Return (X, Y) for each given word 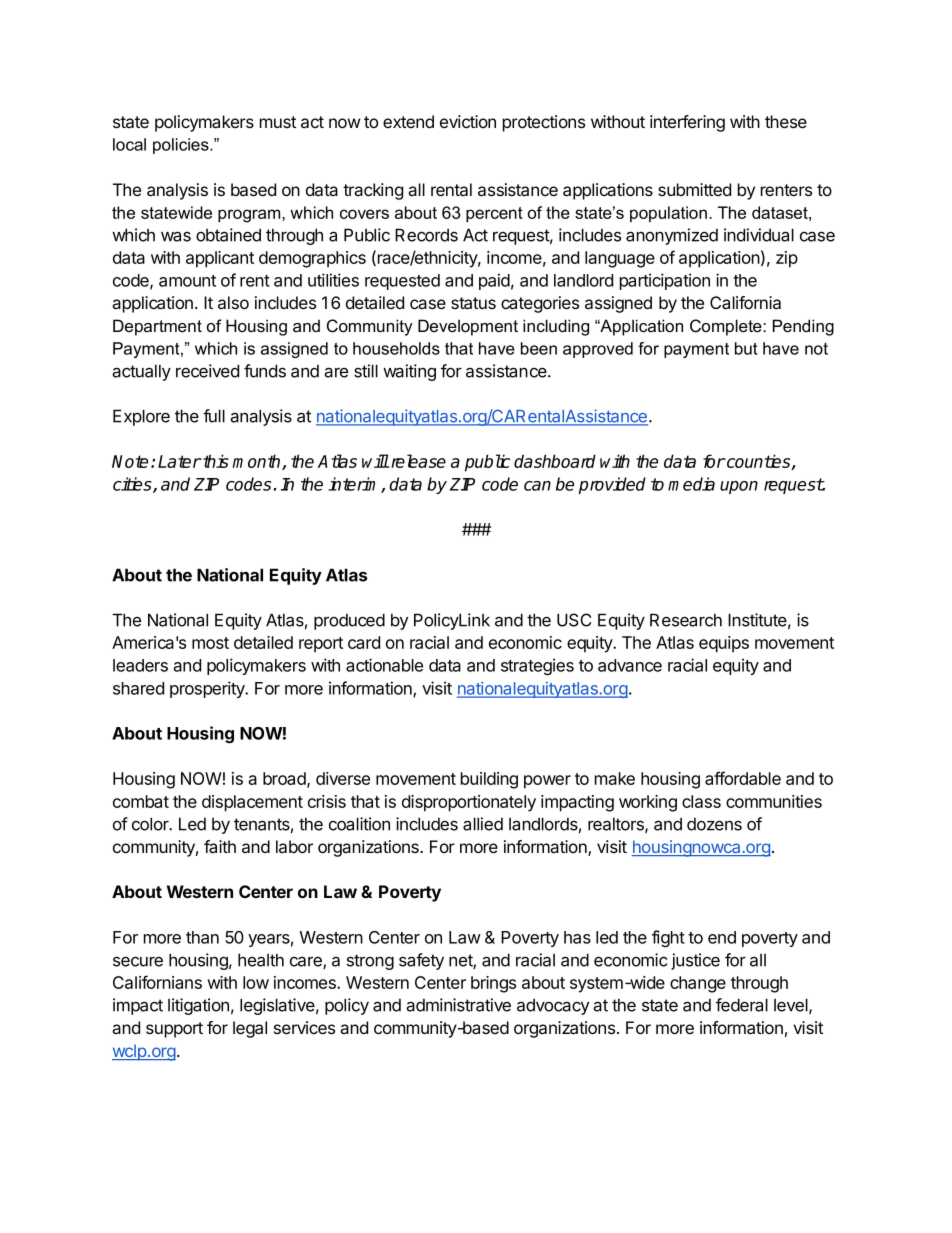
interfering (687, 123)
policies (182, 146)
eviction (468, 121)
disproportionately (469, 803)
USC (574, 620)
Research (686, 620)
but (746, 348)
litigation (198, 1006)
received (207, 371)
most (210, 643)
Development (468, 327)
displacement (252, 803)
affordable (743, 778)
